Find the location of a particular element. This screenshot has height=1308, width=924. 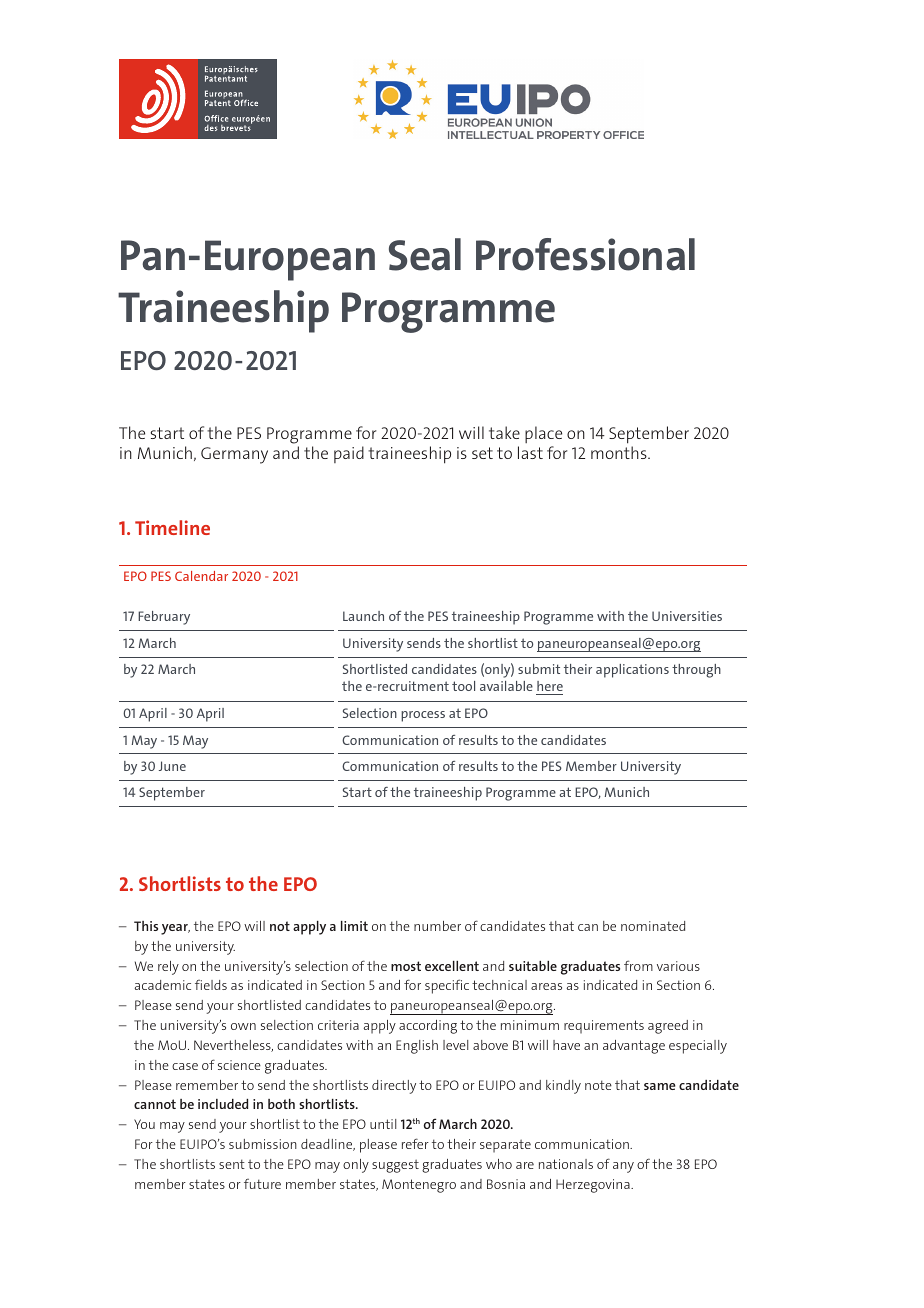

sent is located at coordinates (232, 1164).
